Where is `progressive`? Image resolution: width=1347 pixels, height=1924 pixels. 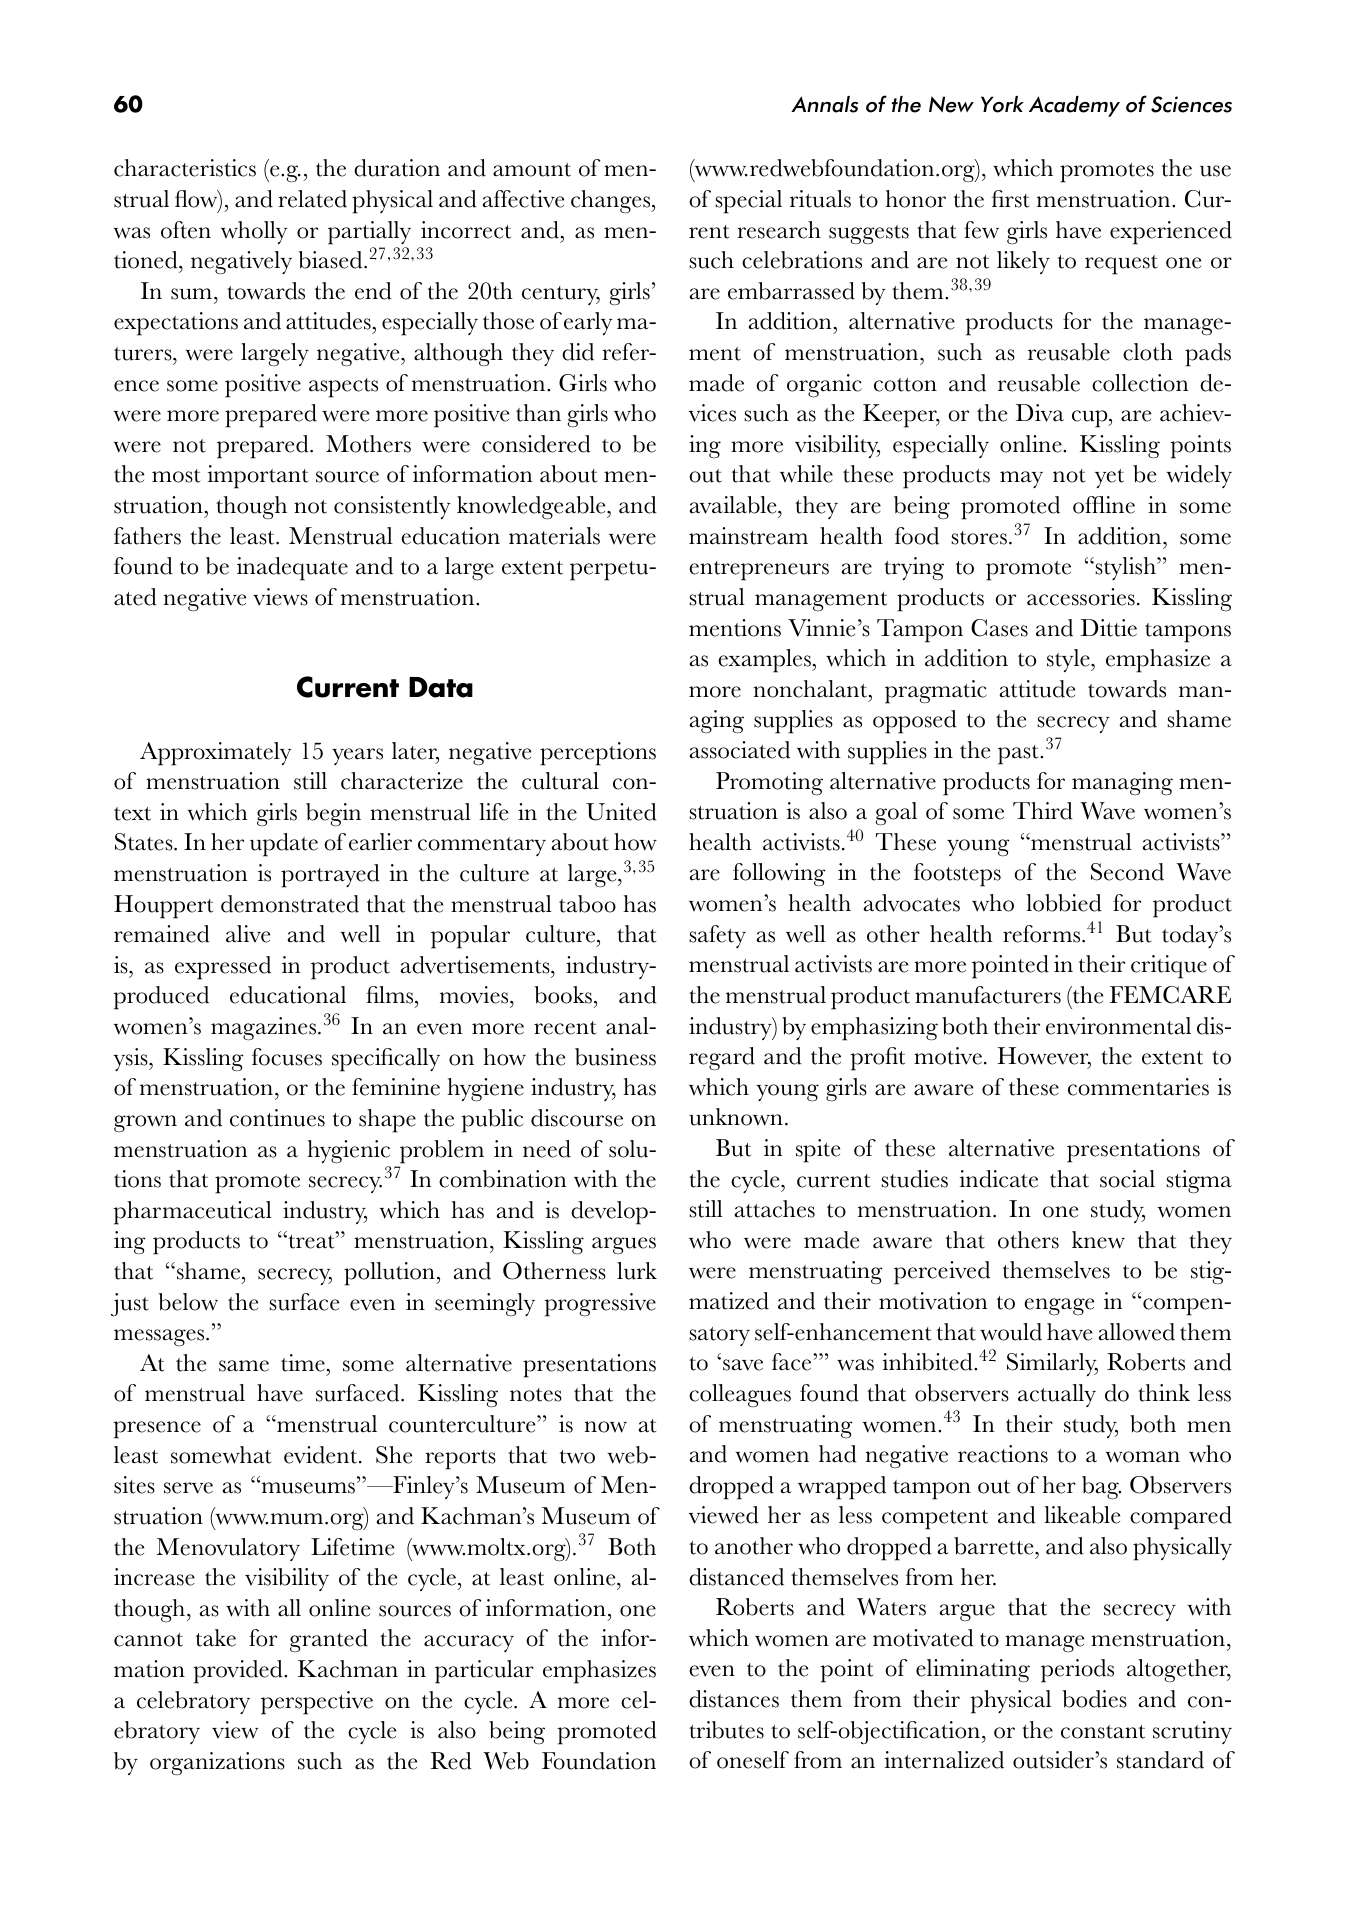
progressive is located at coordinates (600, 1305).
